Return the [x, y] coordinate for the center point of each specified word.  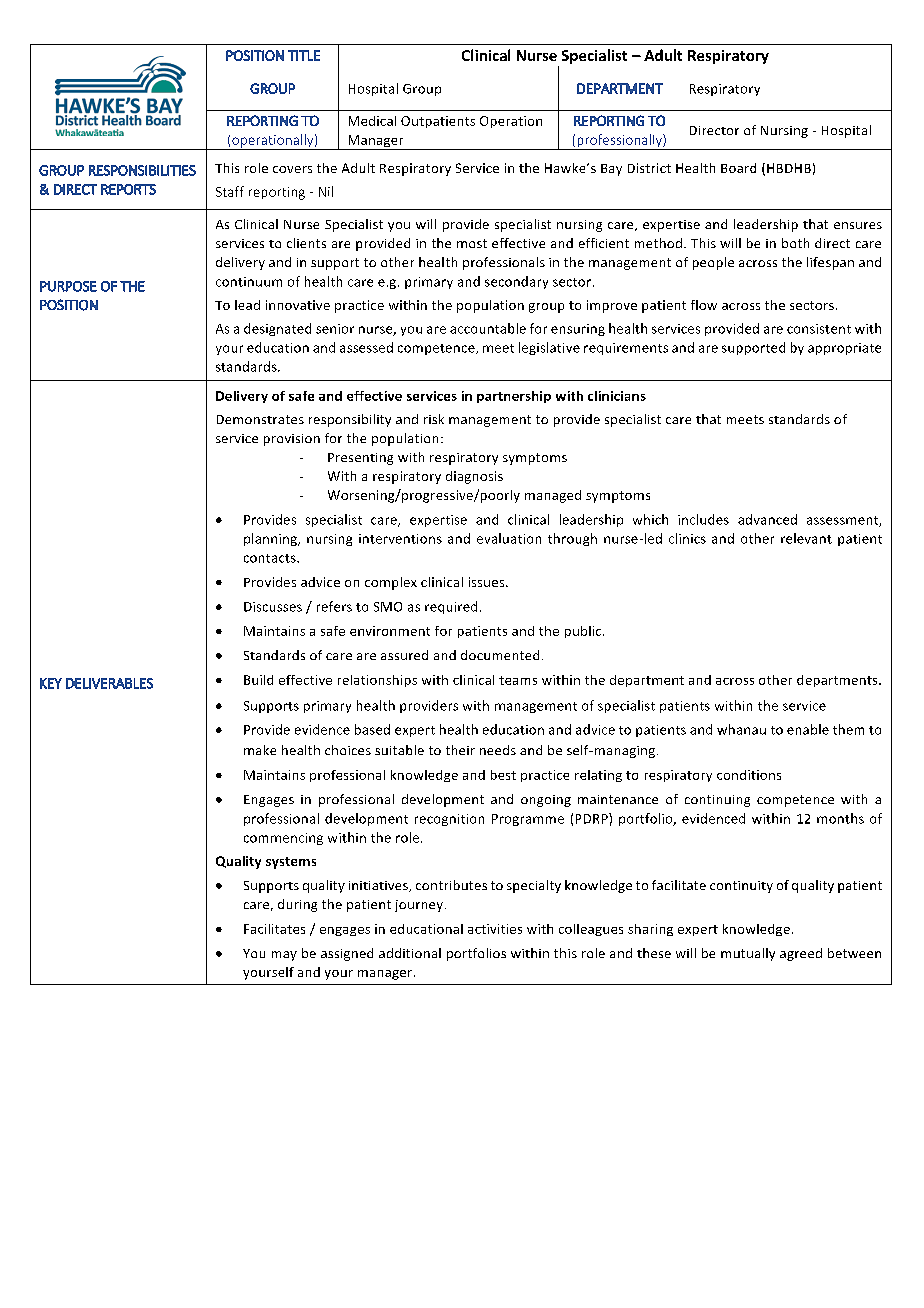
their [460, 750]
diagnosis [474, 477]
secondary [516, 282]
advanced [767, 519]
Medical [372, 121]
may [284, 956]
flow [704, 305]
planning [271, 539]
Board [738, 168]
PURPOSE [68, 286]
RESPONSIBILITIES [142, 170]
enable [808, 729]
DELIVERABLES [109, 683]
